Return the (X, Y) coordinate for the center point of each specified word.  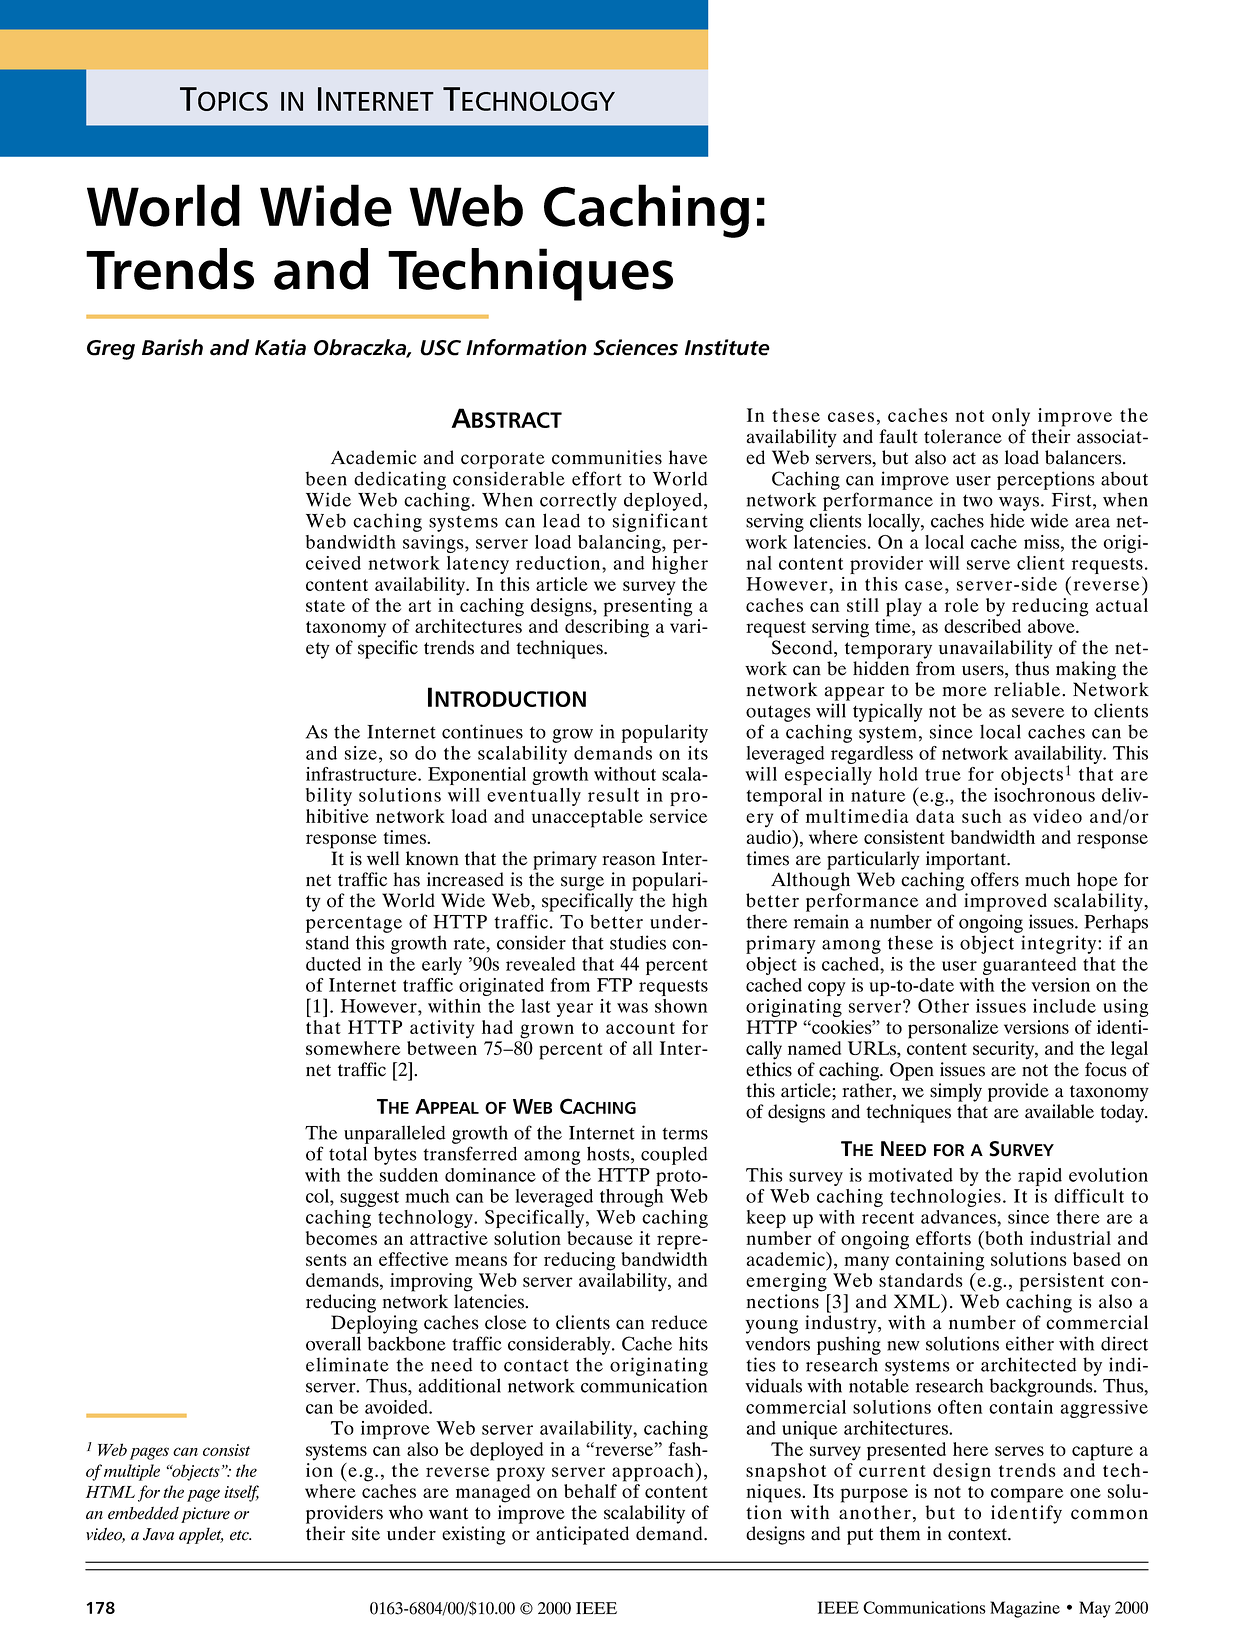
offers (995, 879)
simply (956, 1092)
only (1011, 417)
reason (628, 860)
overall (333, 1343)
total (348, 1153)
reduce (679, 1322)
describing (607, 628)
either (1030, 1343)
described (982, 626)
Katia (280, 347)
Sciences (635, 347)
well (383, 858)
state (325, 606)
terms (685, 1133)
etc (240, 1535)
